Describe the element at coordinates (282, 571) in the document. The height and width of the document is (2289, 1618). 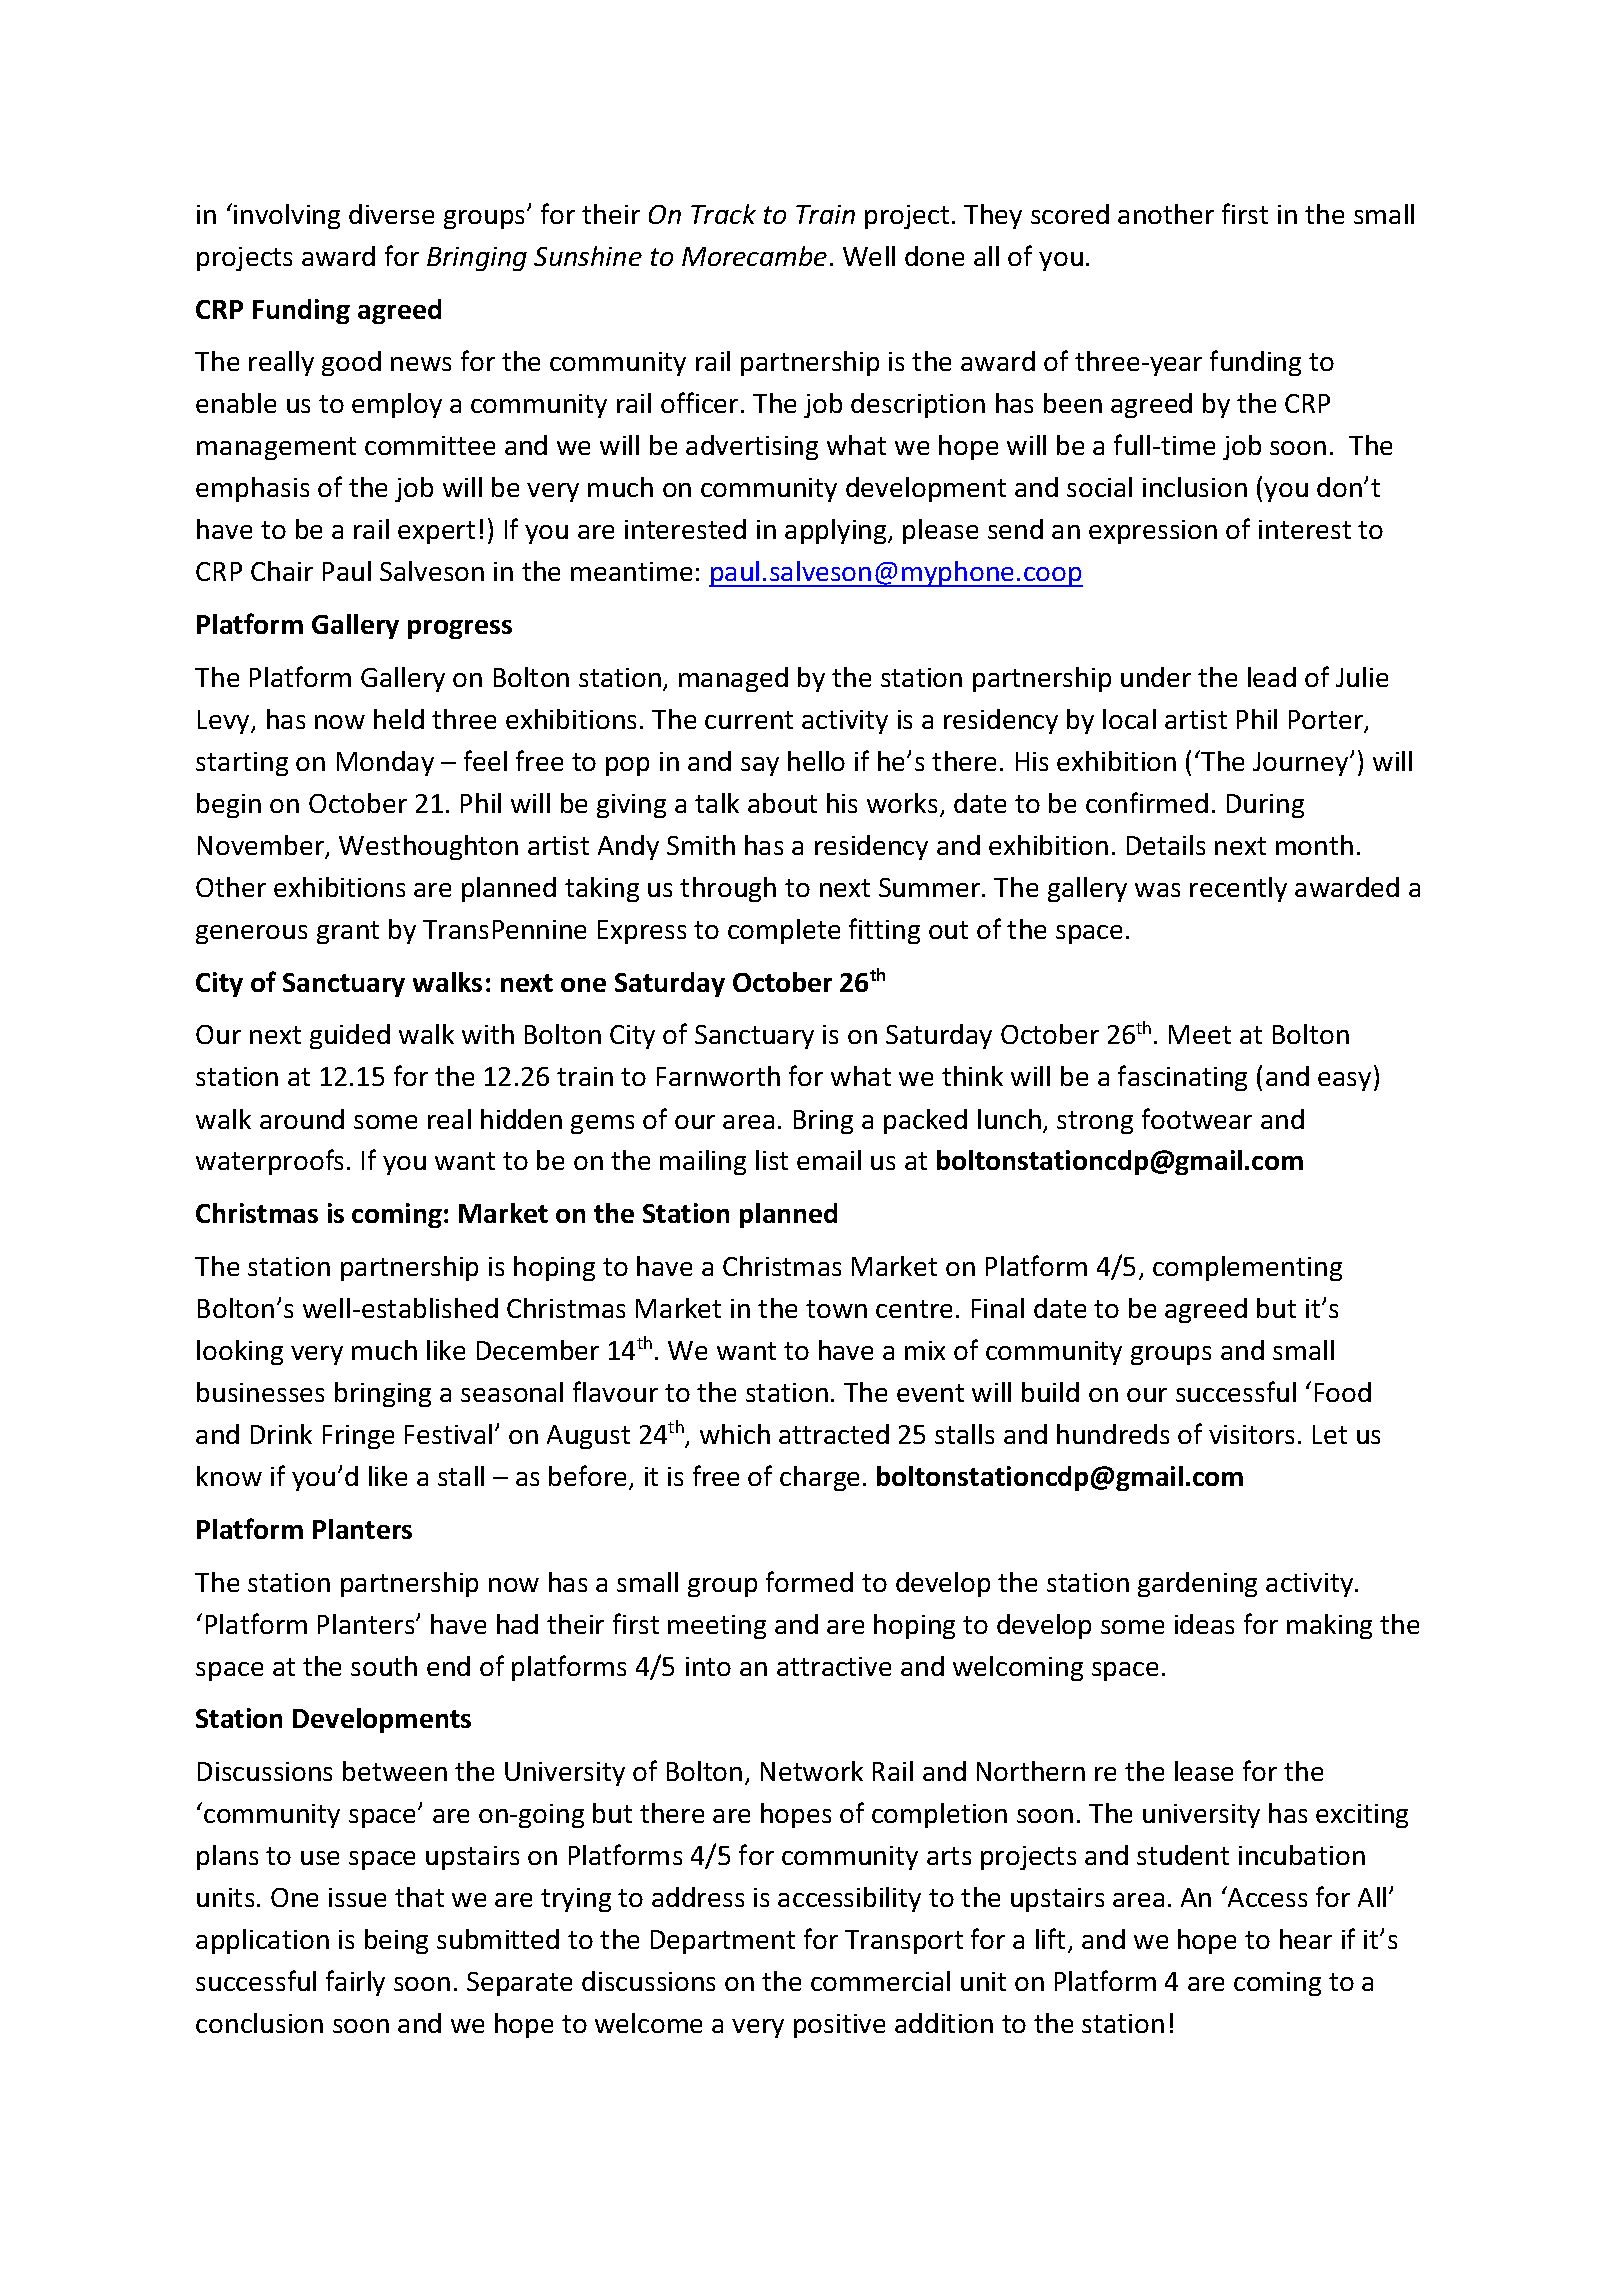
I see `Chair` at that location.
